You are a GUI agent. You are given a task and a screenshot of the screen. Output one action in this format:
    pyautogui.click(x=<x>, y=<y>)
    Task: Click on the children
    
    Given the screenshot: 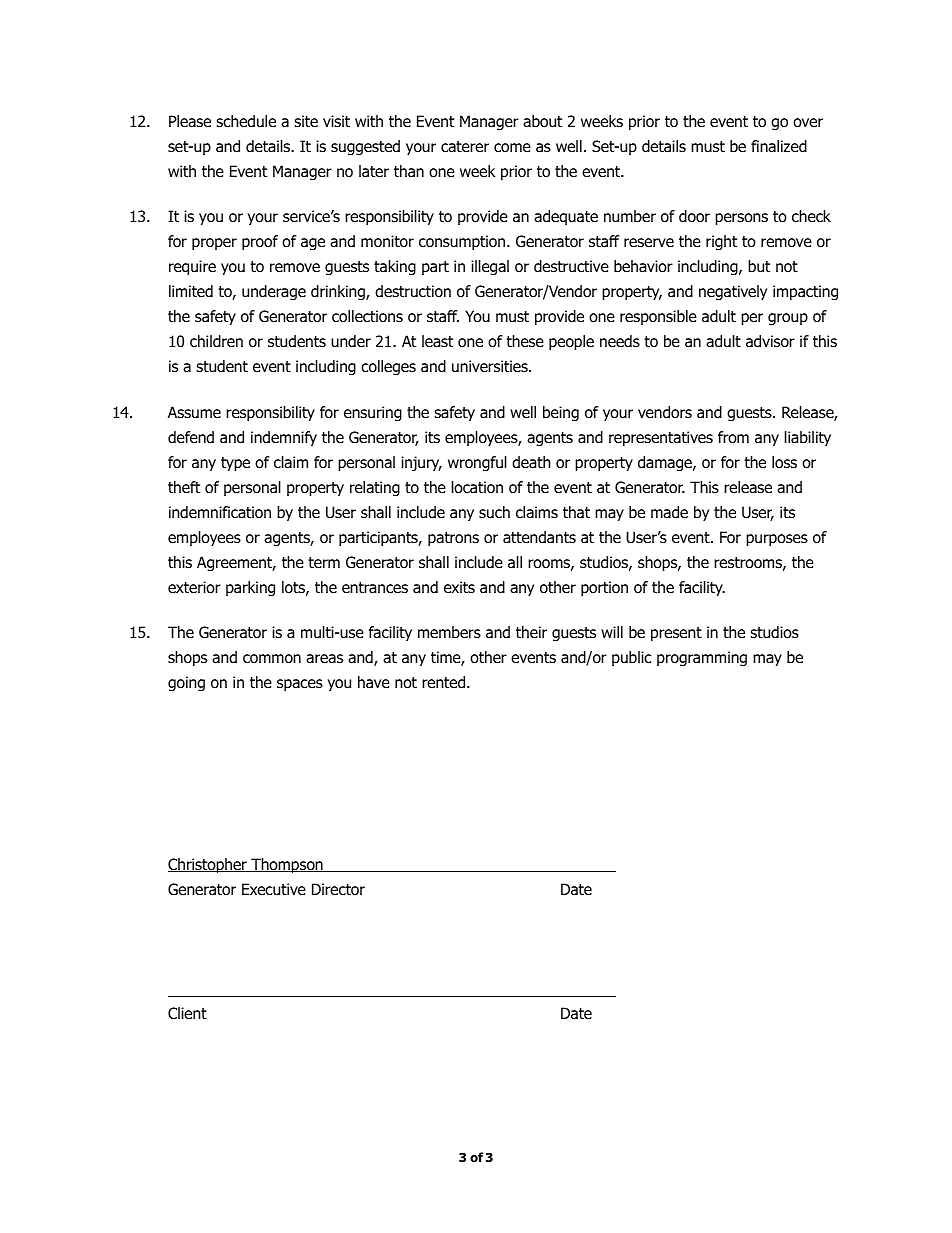 What is the action you would take?
    pyautogui.click(x=216, y=341)
